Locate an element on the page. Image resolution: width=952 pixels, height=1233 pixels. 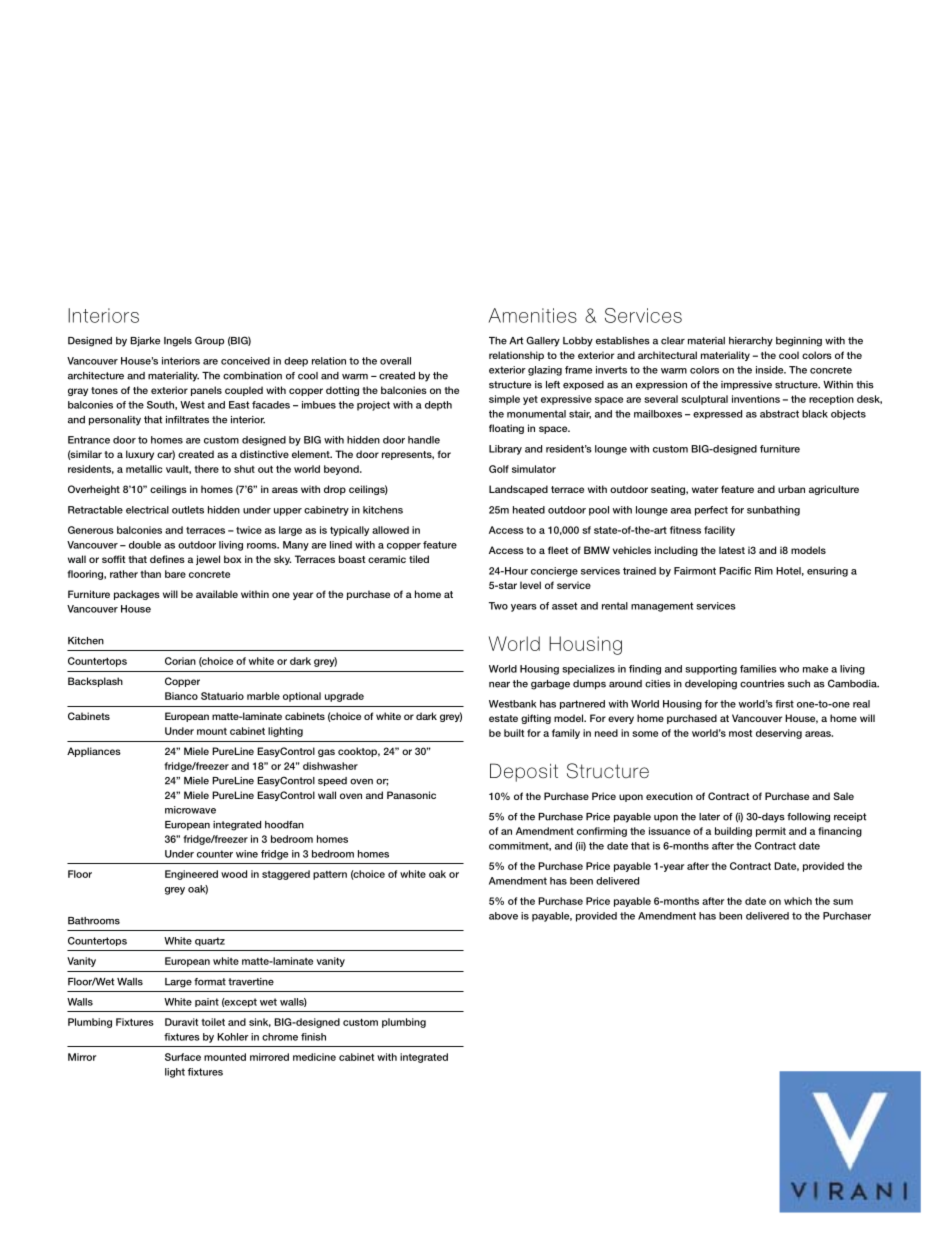
Bianco is located at coordinates (181, 696).
